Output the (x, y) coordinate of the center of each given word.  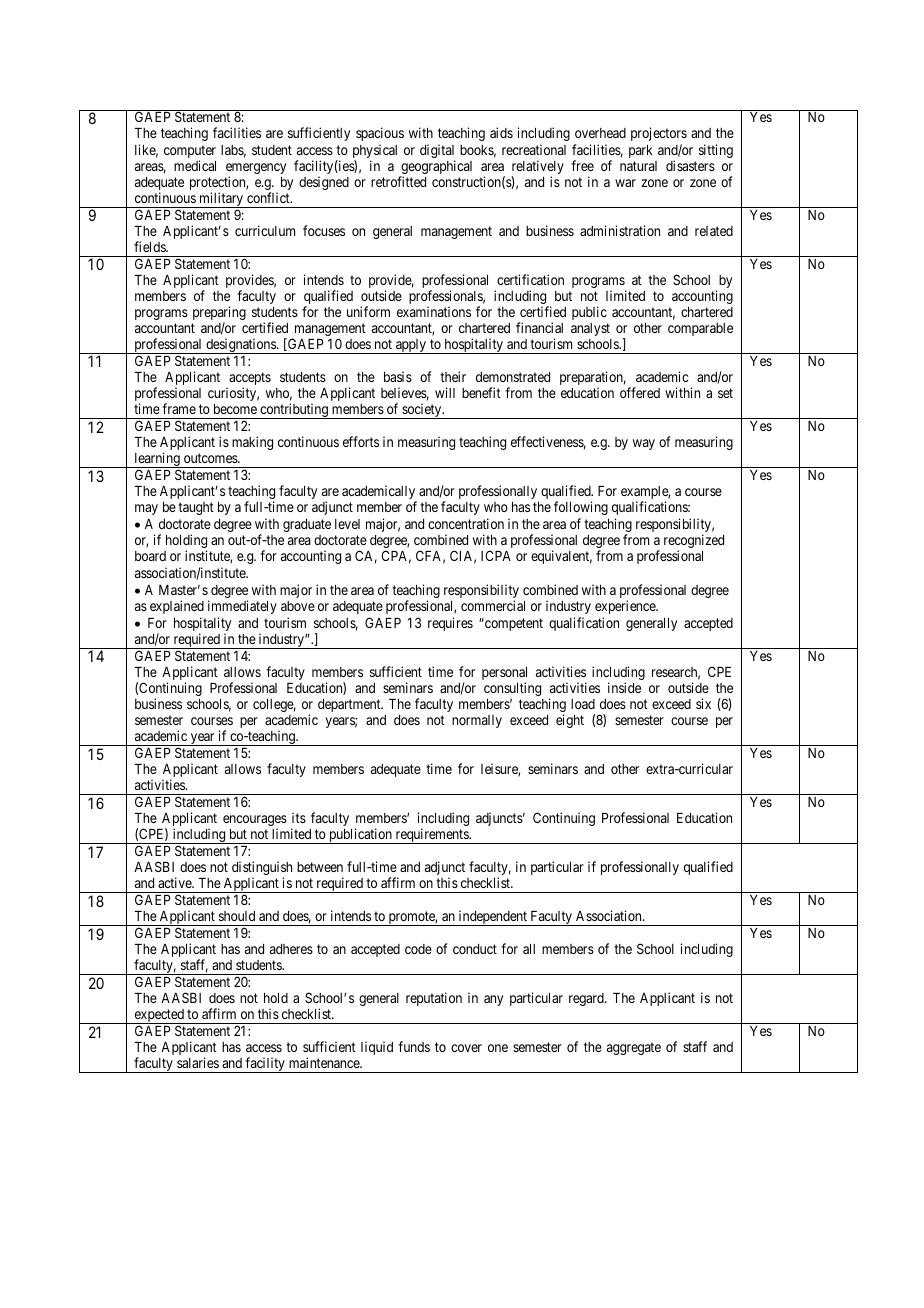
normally (477, 721)
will (445, 392)
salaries (198, 1062)
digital (437, 152)
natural (638, 166)
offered (640, 392)
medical (195, 165)
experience (626, 607)
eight (570, 721)
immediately (242, 607)
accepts (249, 380)
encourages (255, 822)
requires (450, 624)
